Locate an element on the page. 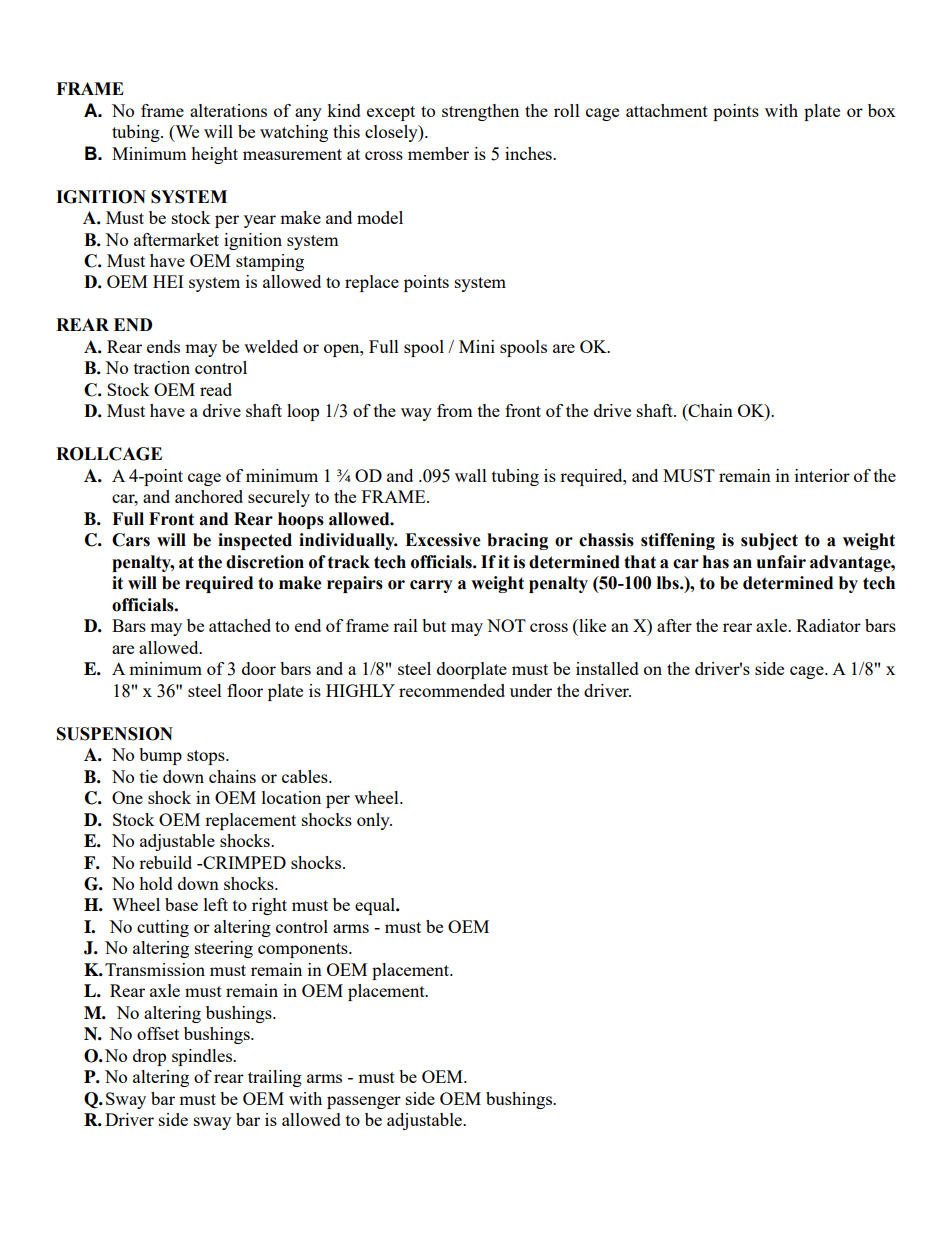 The height and width of the image is (1233, 952). inches is located at coordinates (529, 153).
